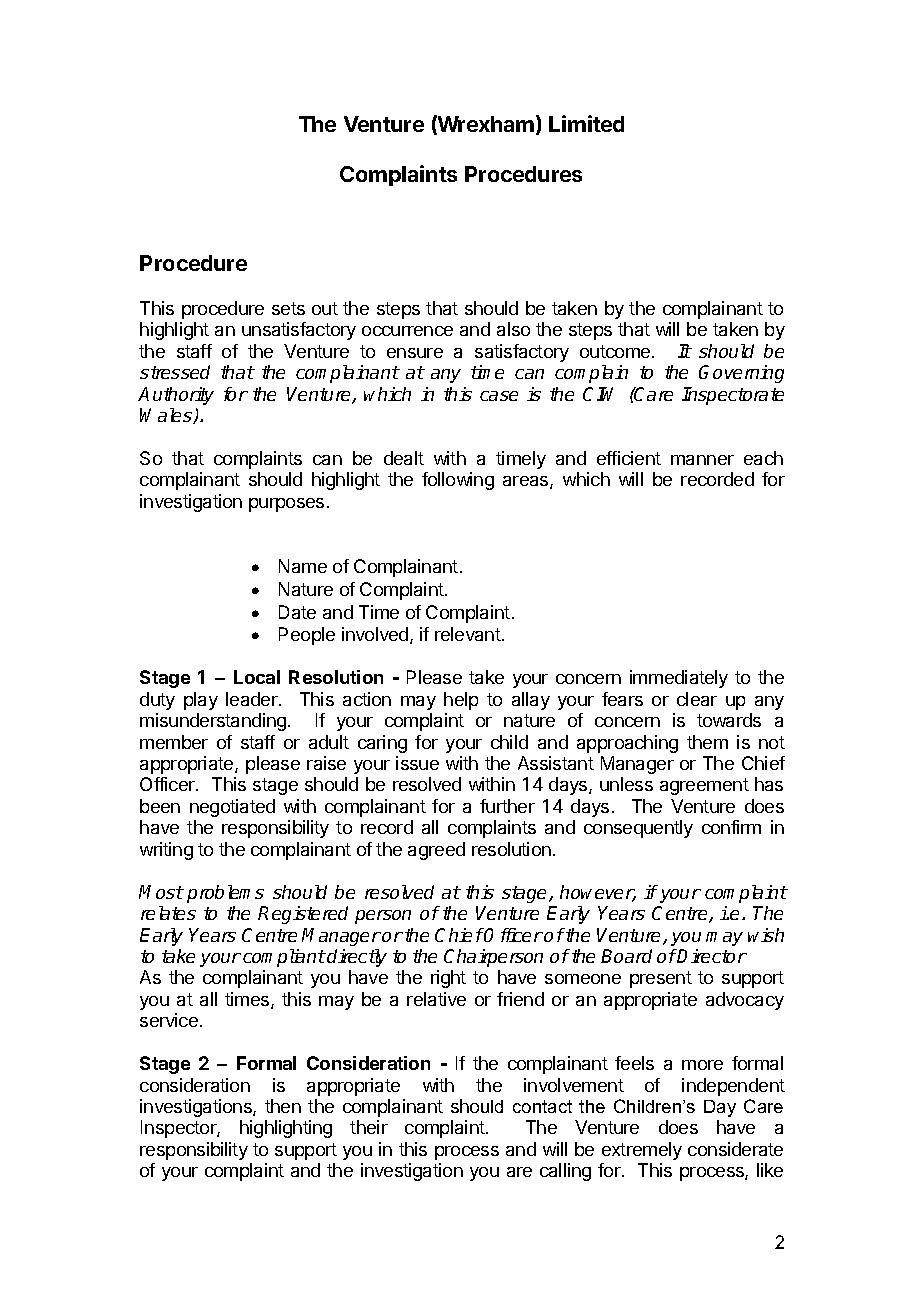  Describe the element at coordinates (586, 123) in the image. I see `Limited` at that location.
